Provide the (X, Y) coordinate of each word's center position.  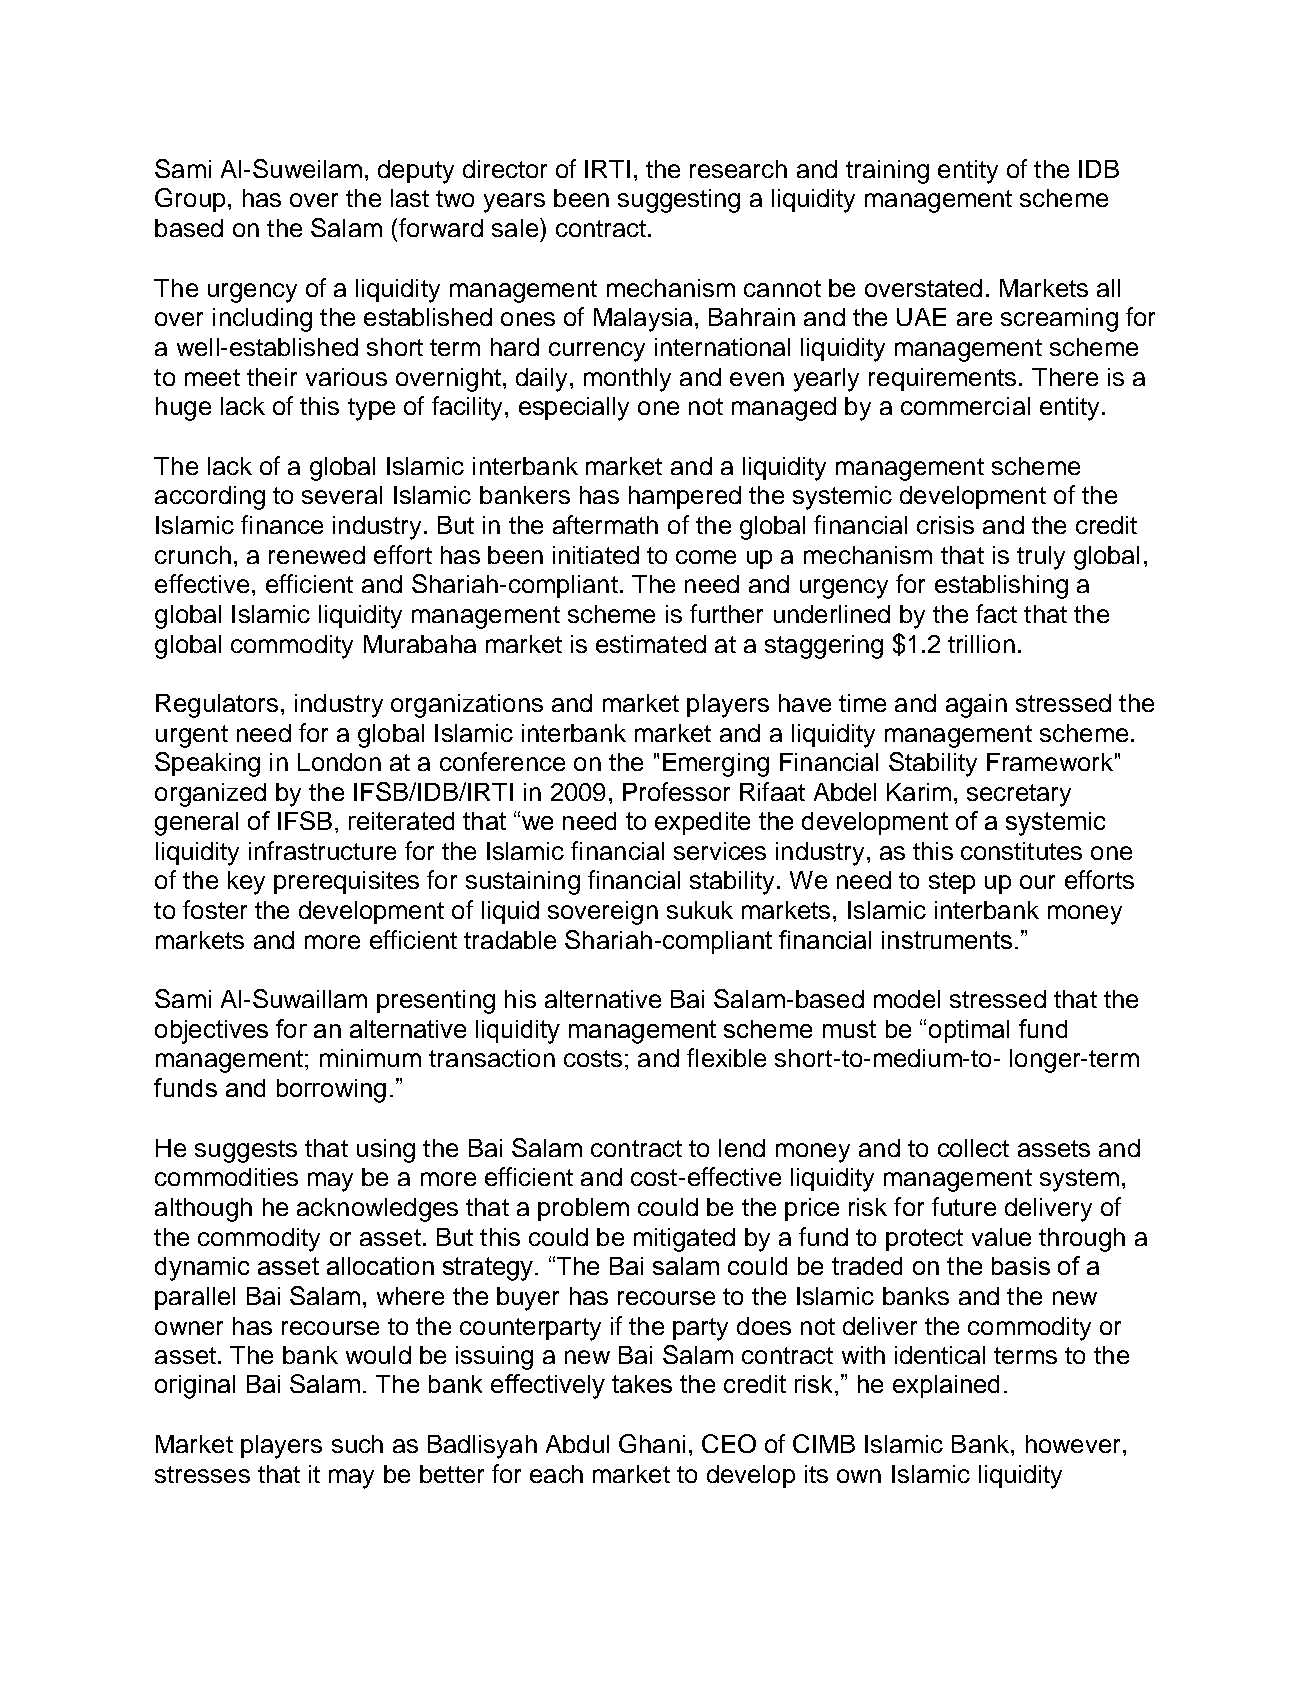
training (887, 172)
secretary (1019, 795)
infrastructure (322, 850)
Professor (676, 791)
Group (190, 200)
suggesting (679, 201)
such (357, 1444)
